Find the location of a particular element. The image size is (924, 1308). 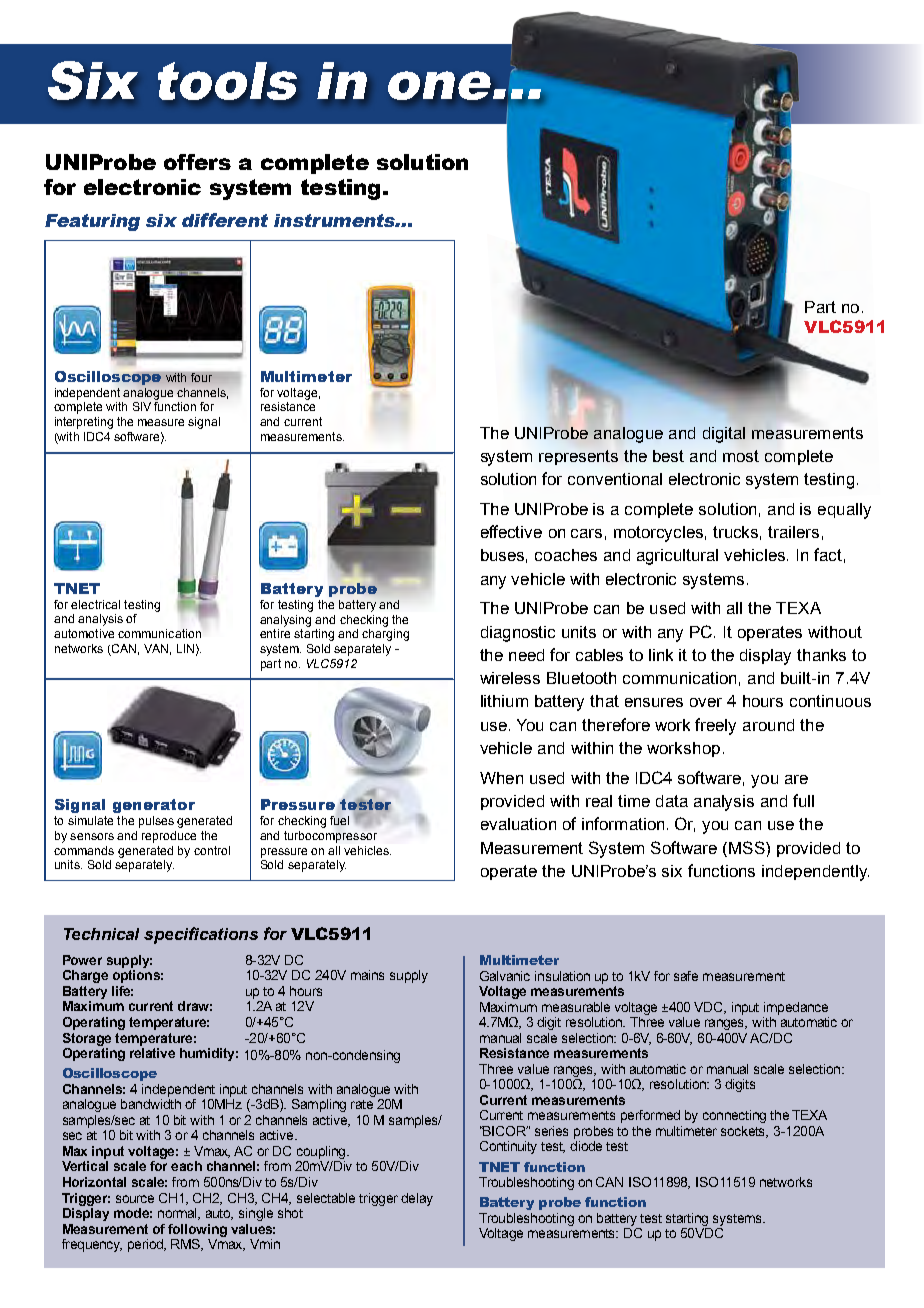

SIV is located at coordinates (142, 406).
